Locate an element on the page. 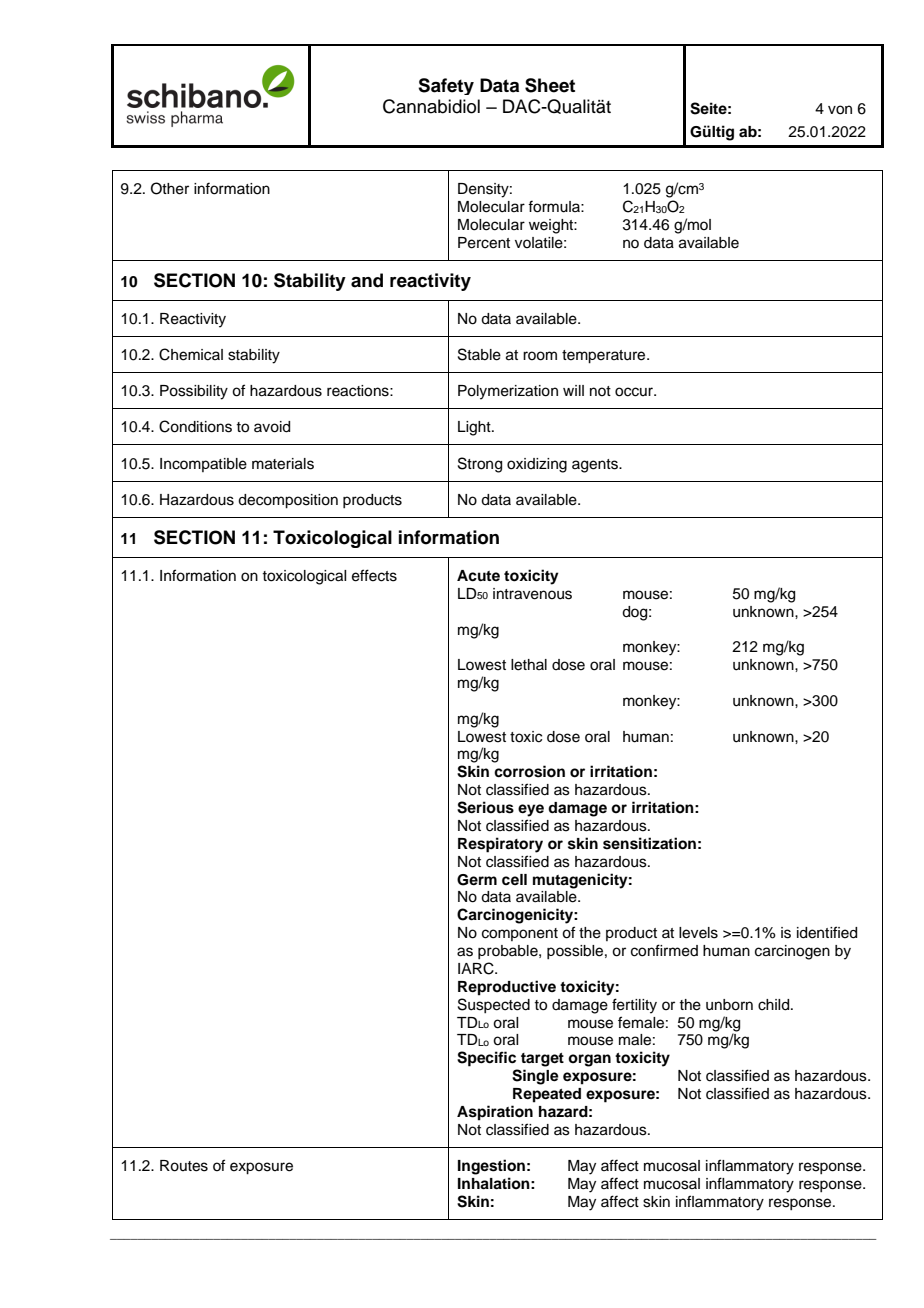 This document has height=1308, width=924. von is located at coordinates (840, 110).
